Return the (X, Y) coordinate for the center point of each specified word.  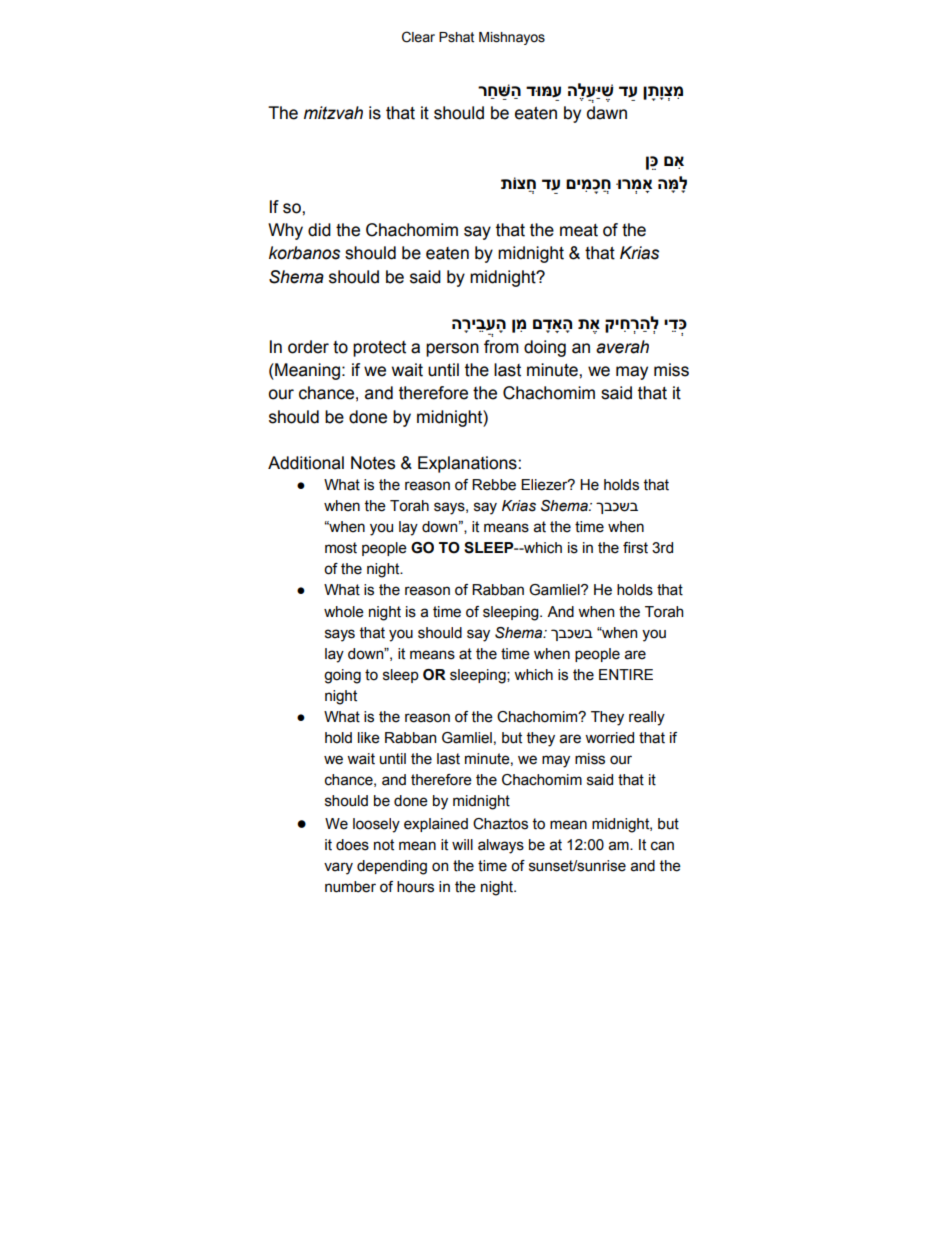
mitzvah (333, 113)
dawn (607, 113)
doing (545, 348)
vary (338, 868)
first (635, 548)
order (308, 347)
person (452, 350)
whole (344, 612)
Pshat (456, 37)
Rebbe (494, 485)
